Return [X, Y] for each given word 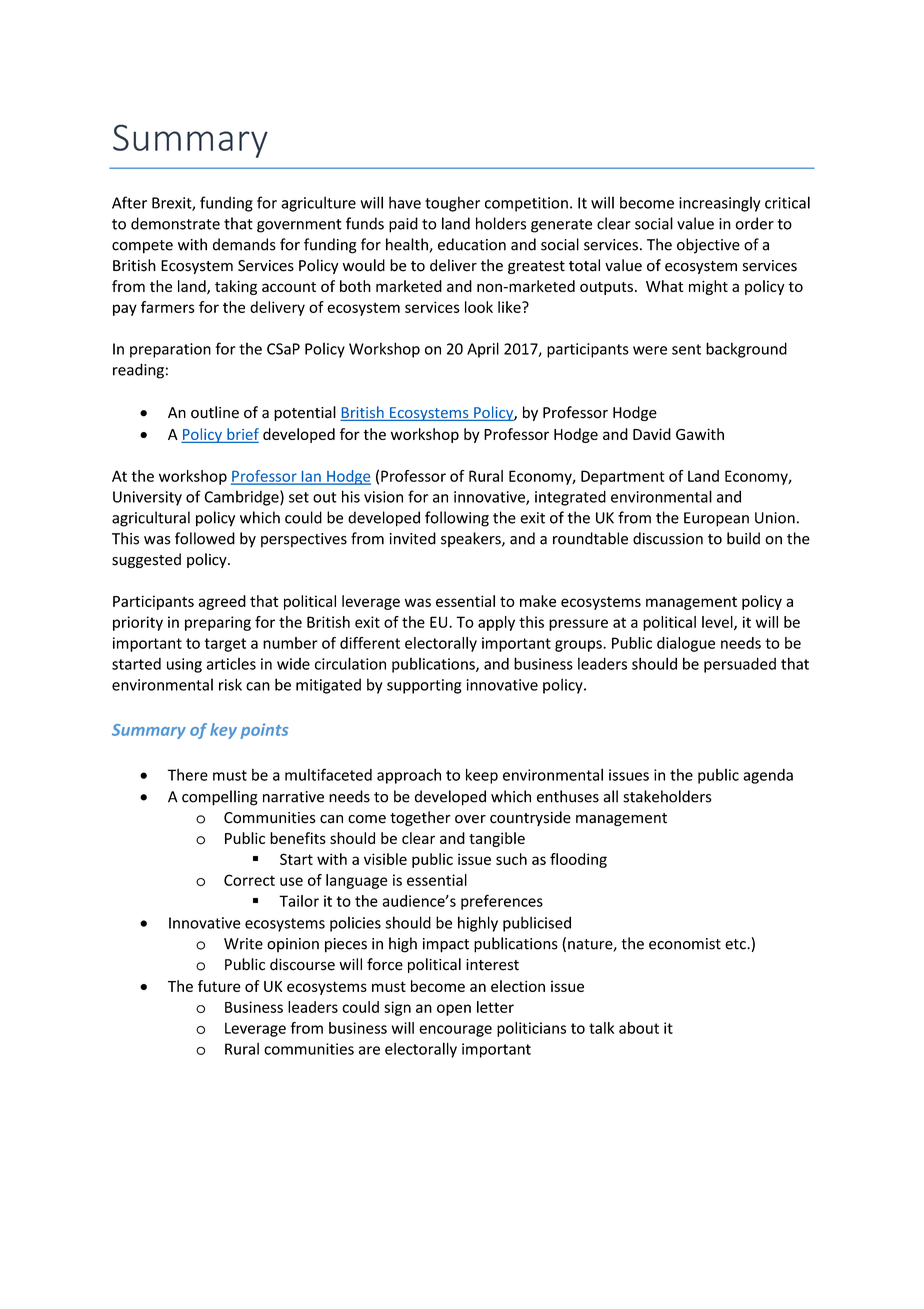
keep [482, 776]
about [639, 1028]
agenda [768, 776]
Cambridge [242, 498]
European [716, 519]
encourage [455, 1031]
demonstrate [175, 223]
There [188, 775]
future [219, 986]
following [457, 519]
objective [708, 246]
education [472, 244]
